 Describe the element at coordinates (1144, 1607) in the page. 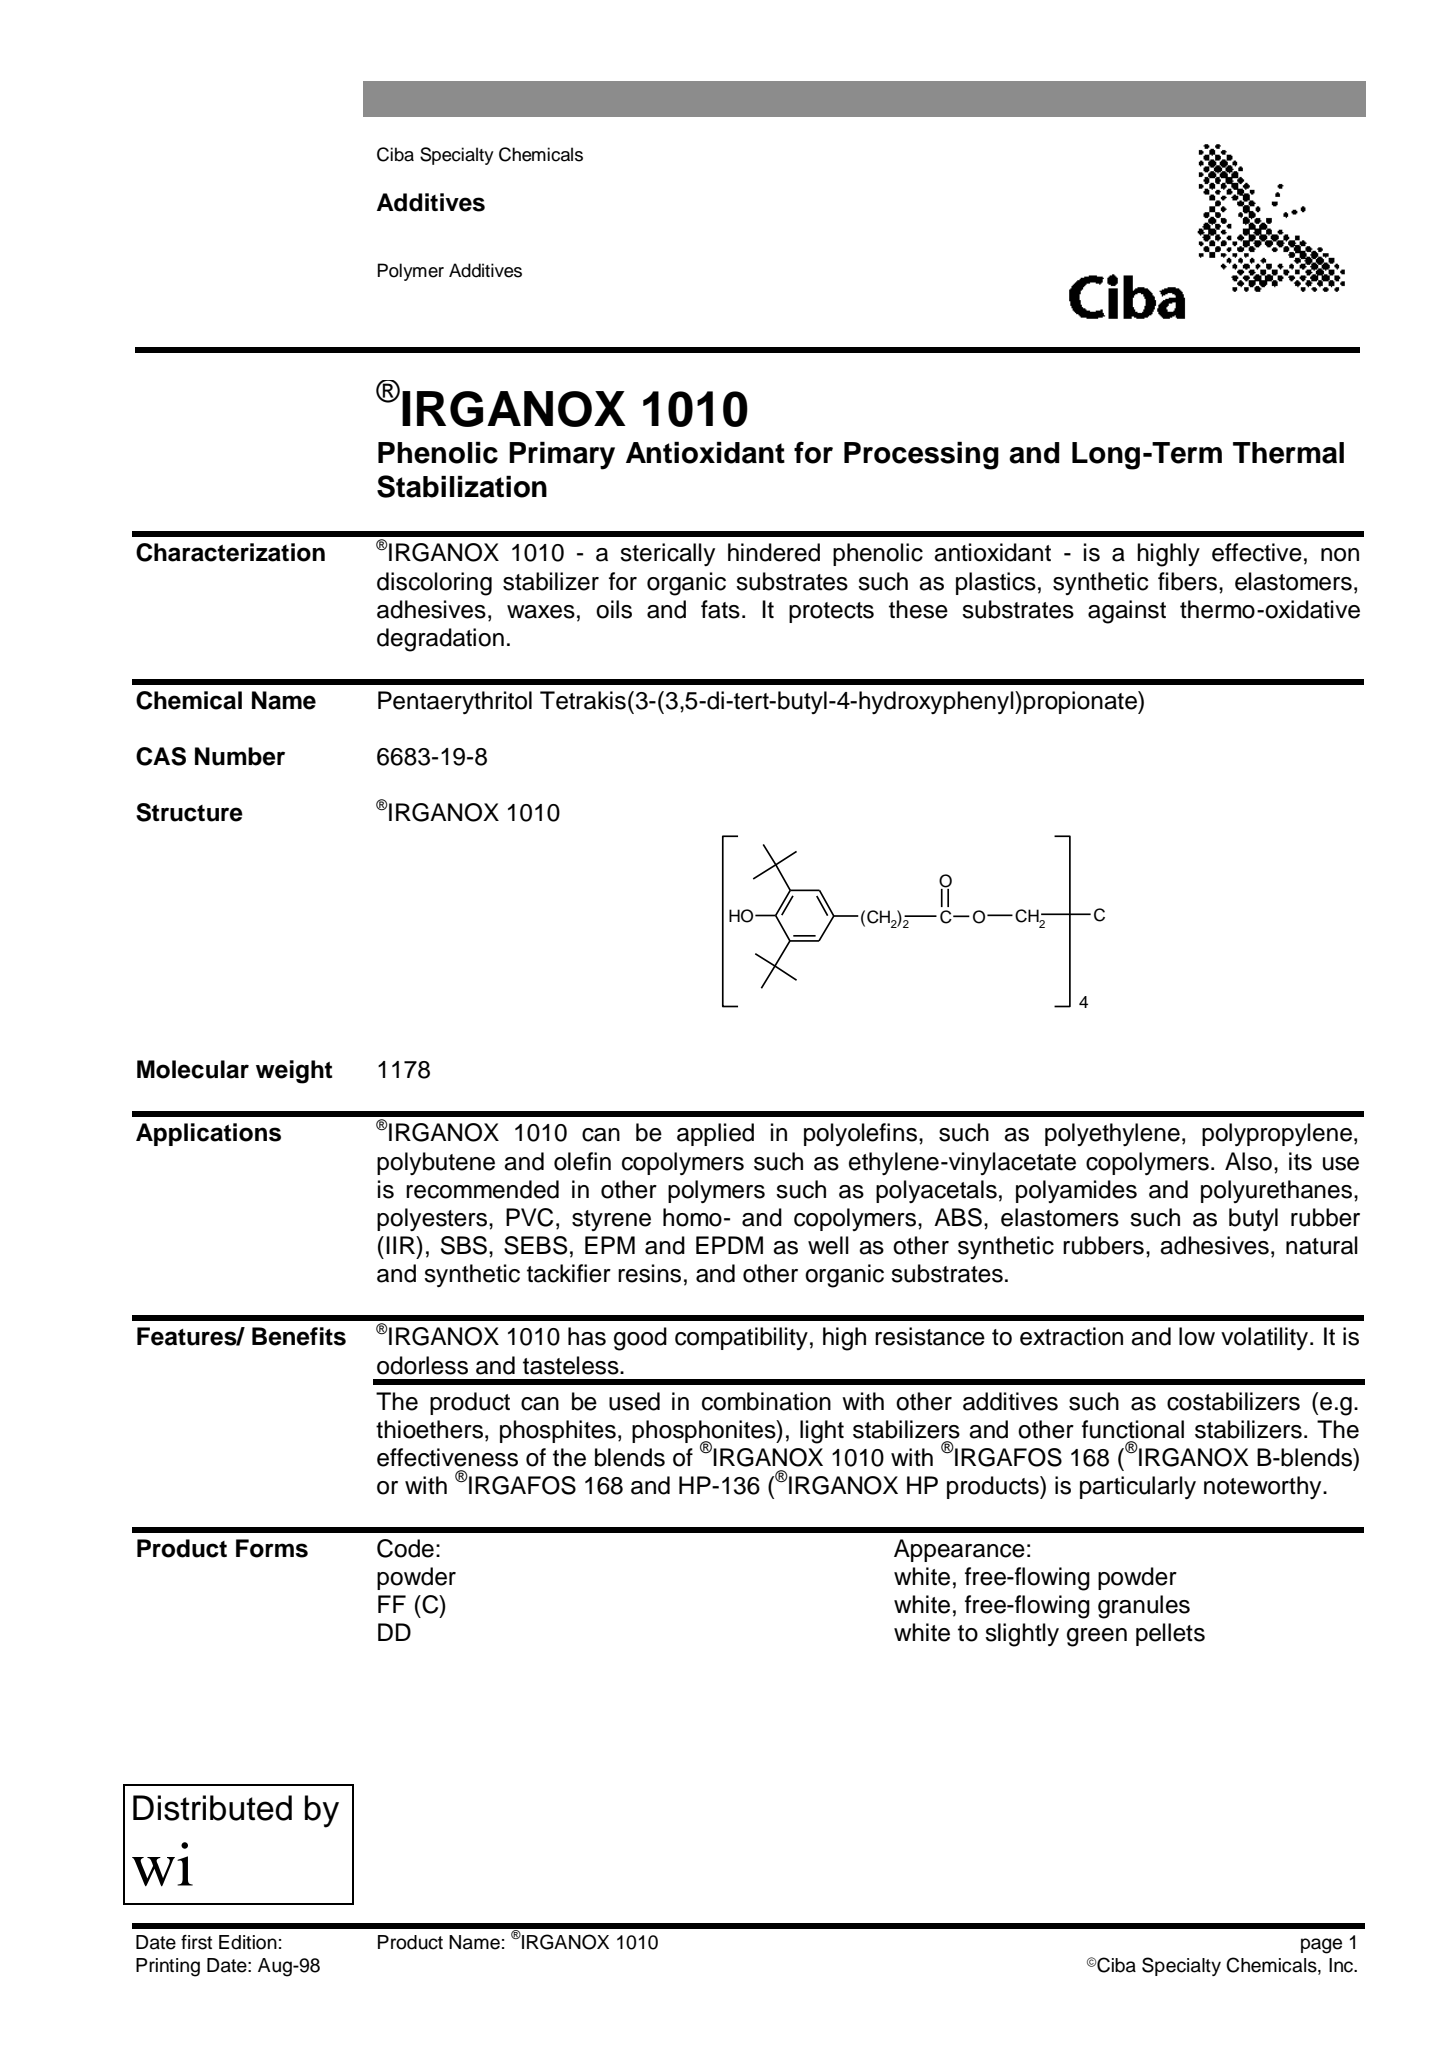

I see `granules` at that location.
